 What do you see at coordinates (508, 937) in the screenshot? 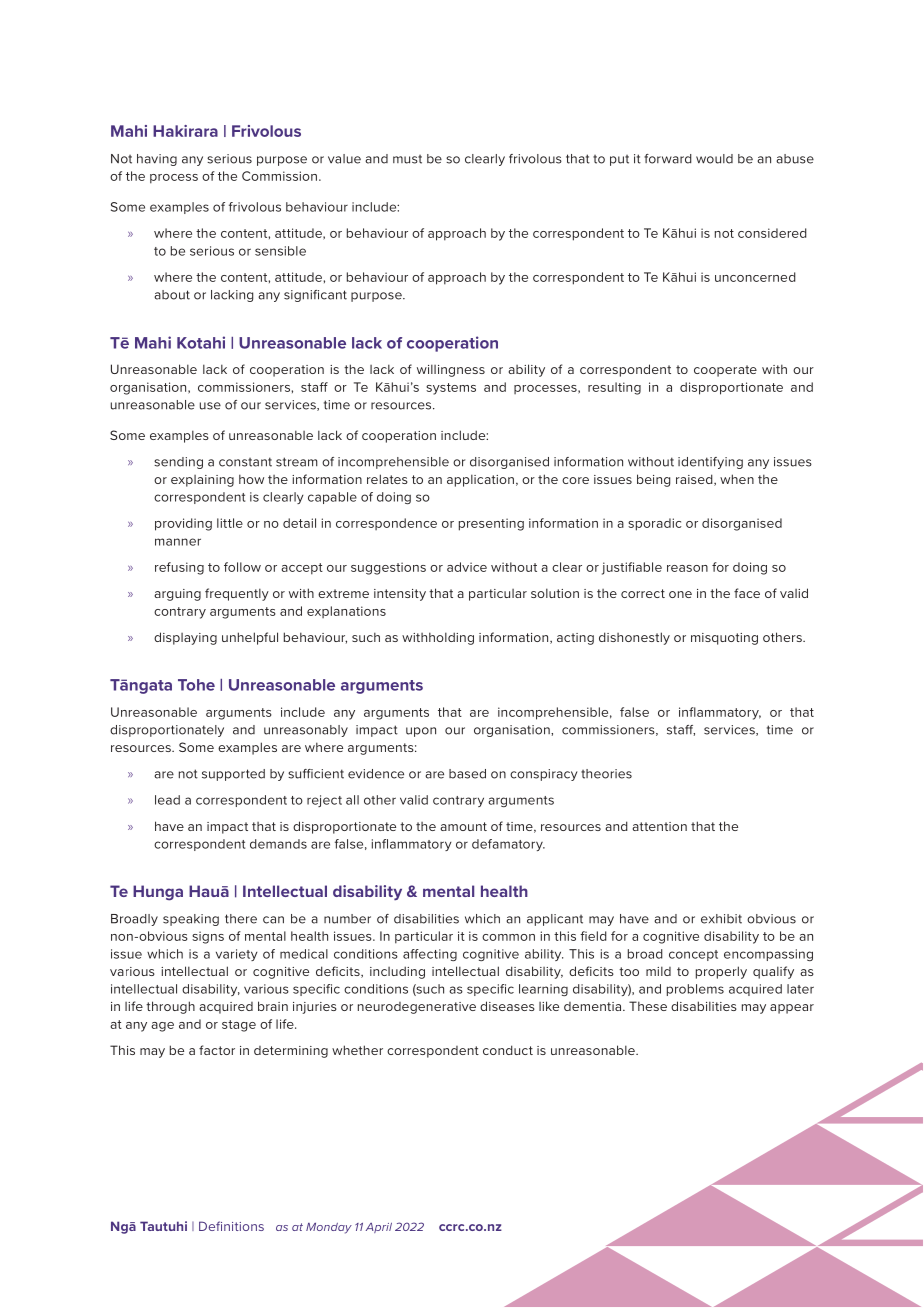
I see `common` at bounding box center [508, 937].
